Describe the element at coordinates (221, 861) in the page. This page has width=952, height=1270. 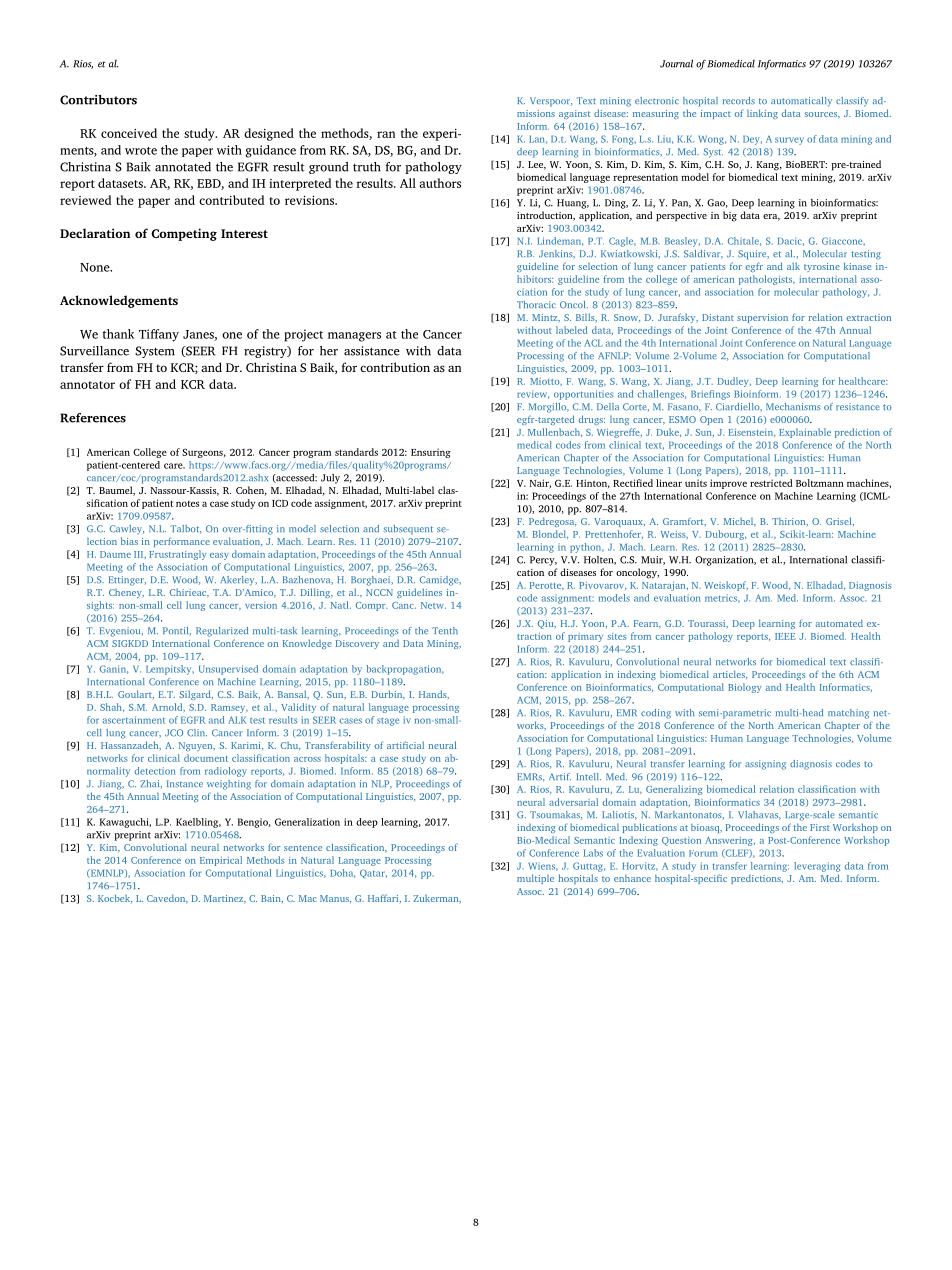
I see `Empirical` at that location.
